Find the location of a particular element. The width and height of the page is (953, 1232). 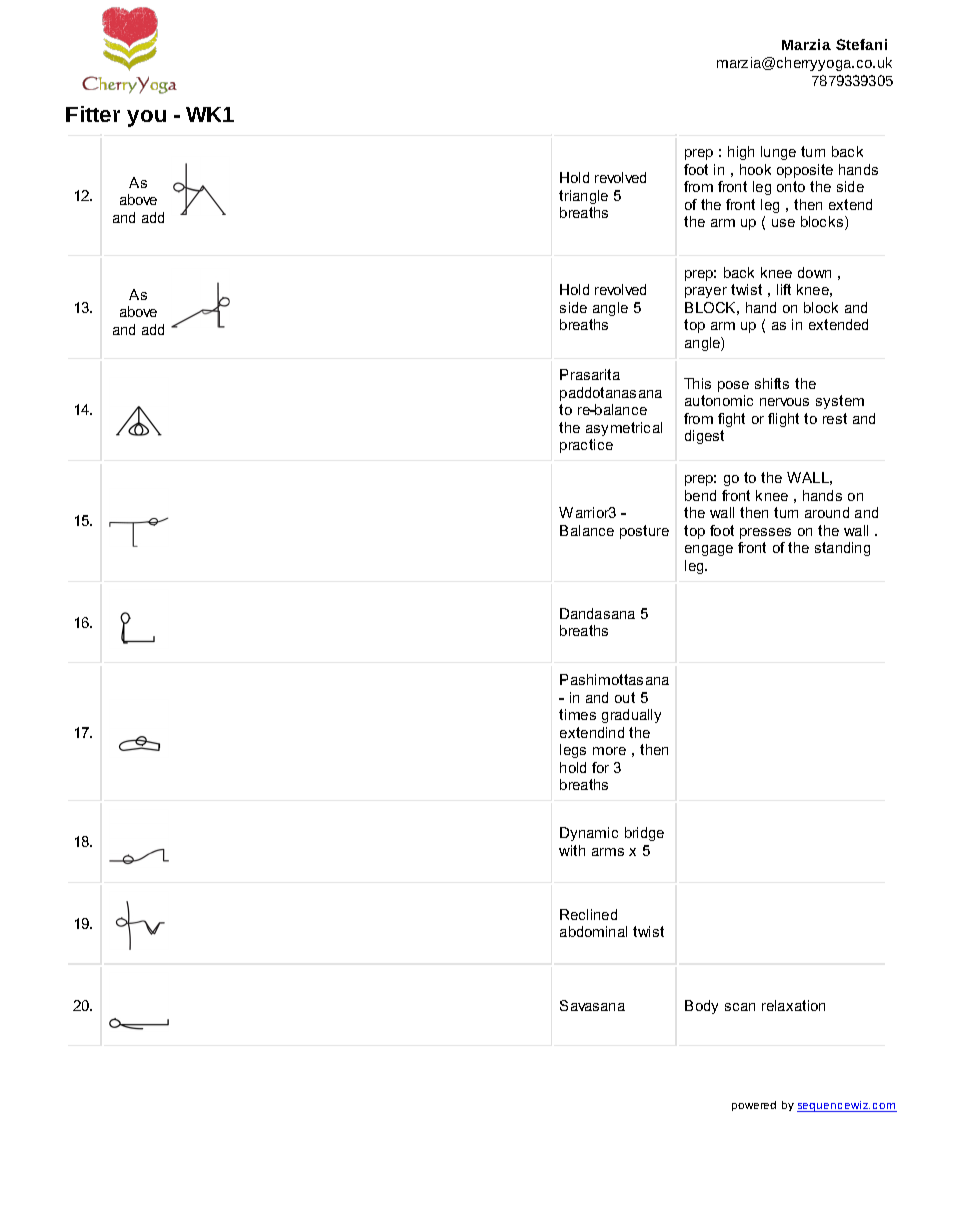

Stefani is located at coordinates (861, 44).
